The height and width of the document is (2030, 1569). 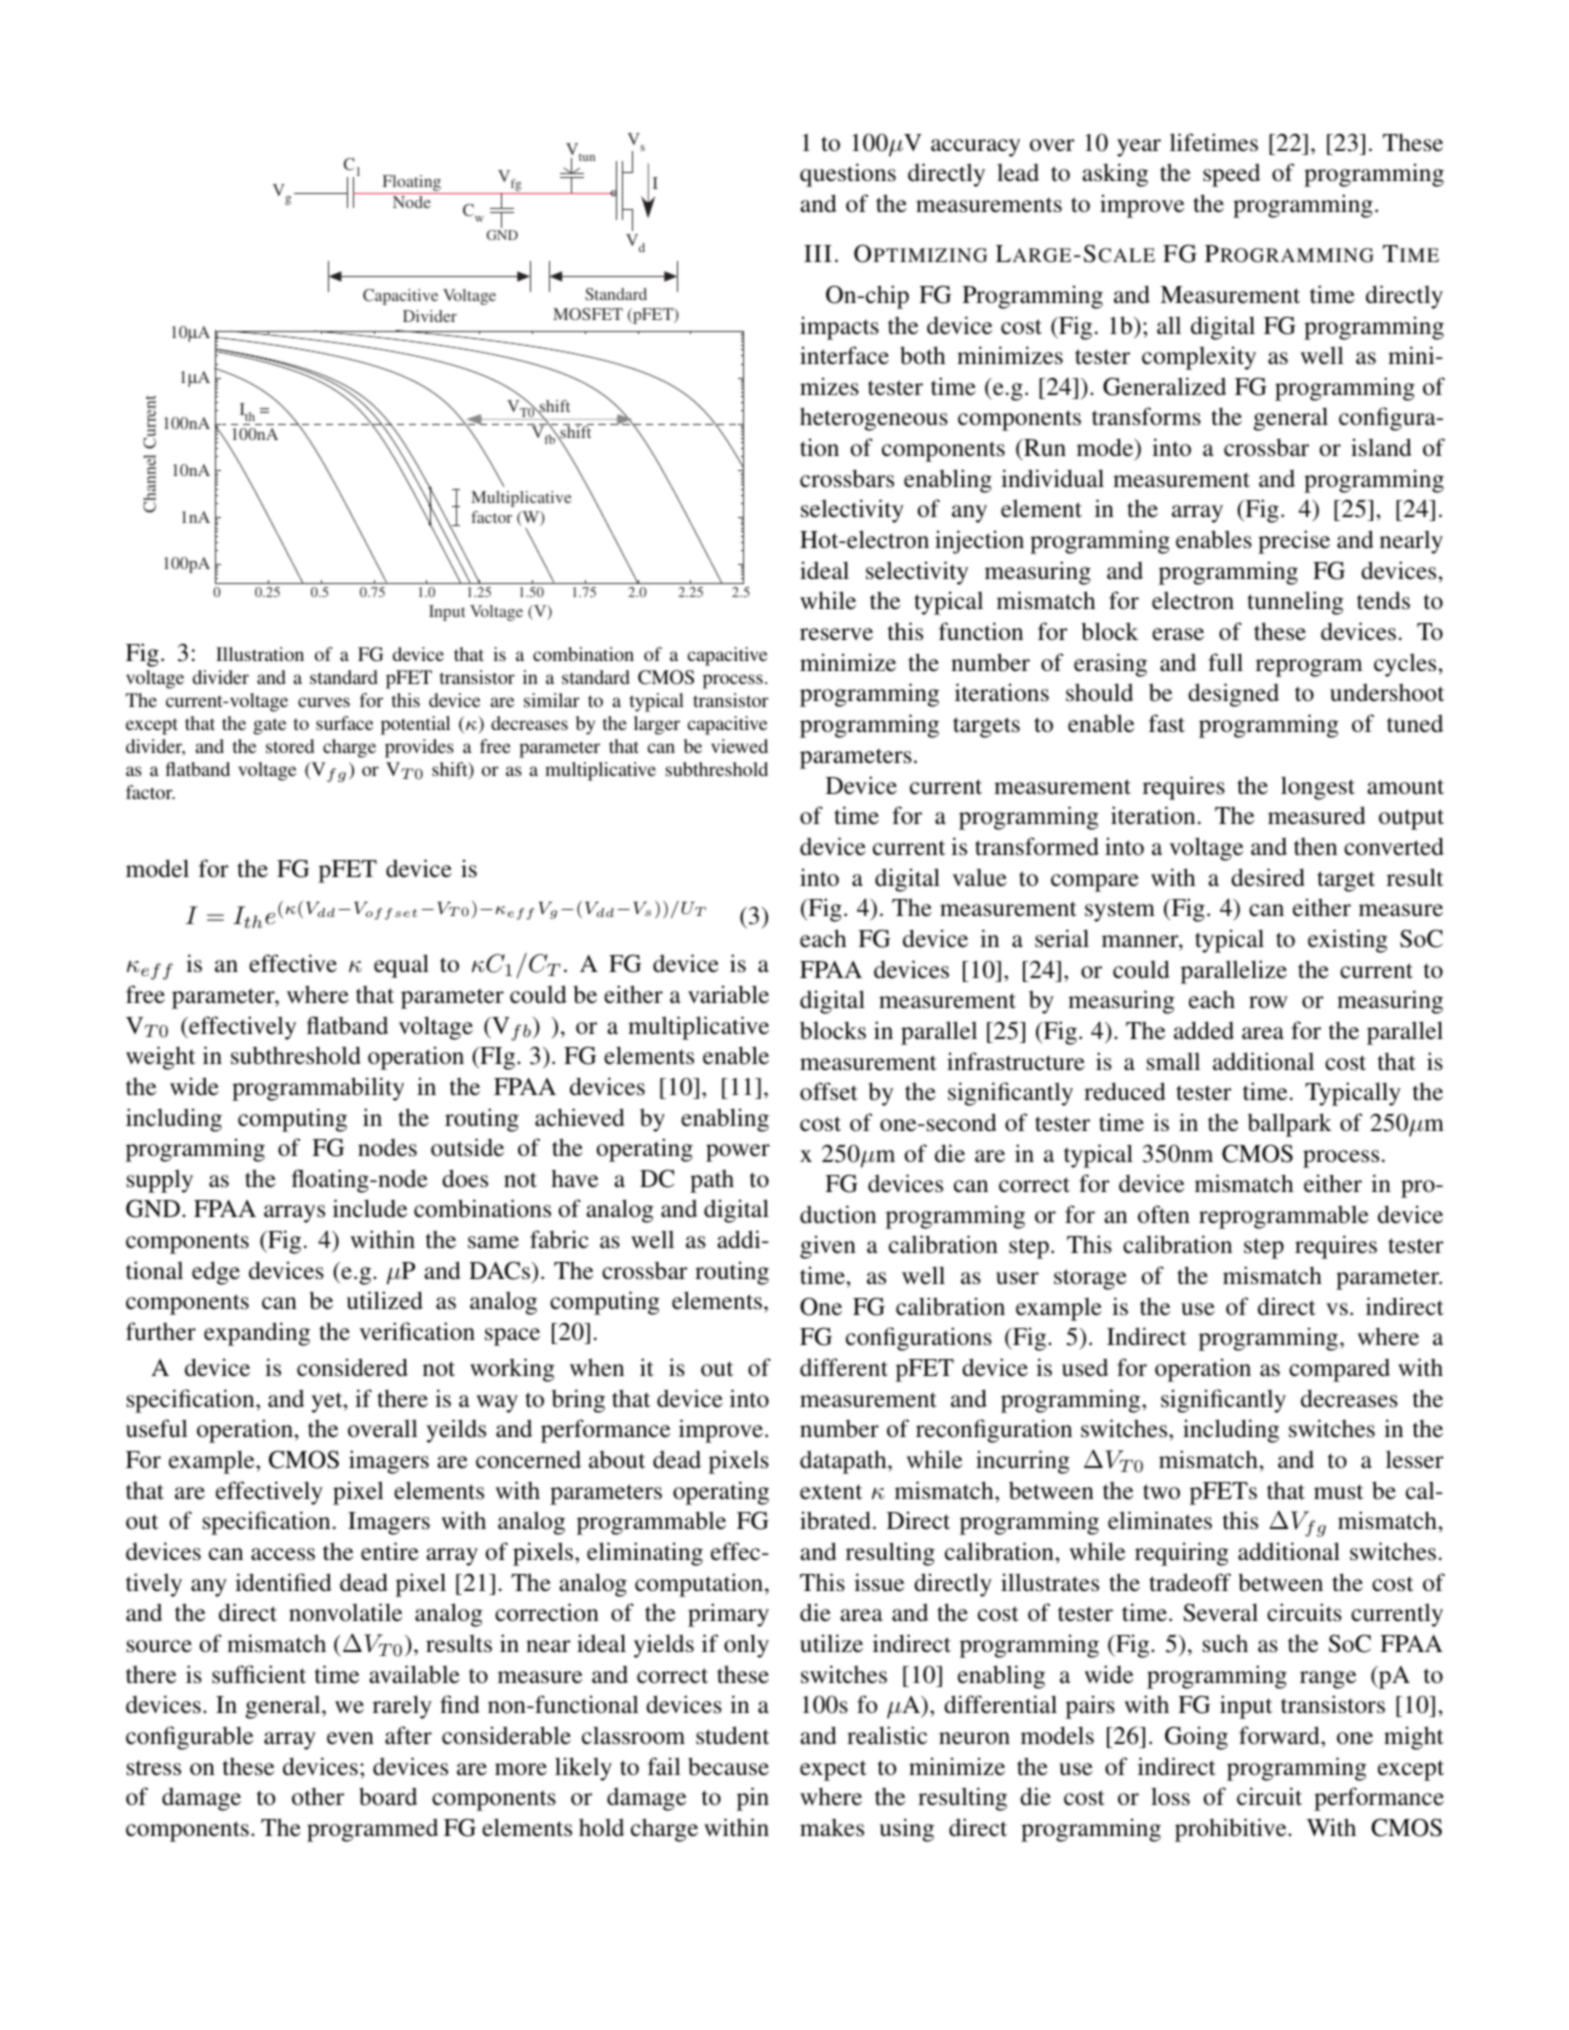 What do you see at coordinates (318, 1796) in the document?
I see `other` at bounding box center [318, 1796].
